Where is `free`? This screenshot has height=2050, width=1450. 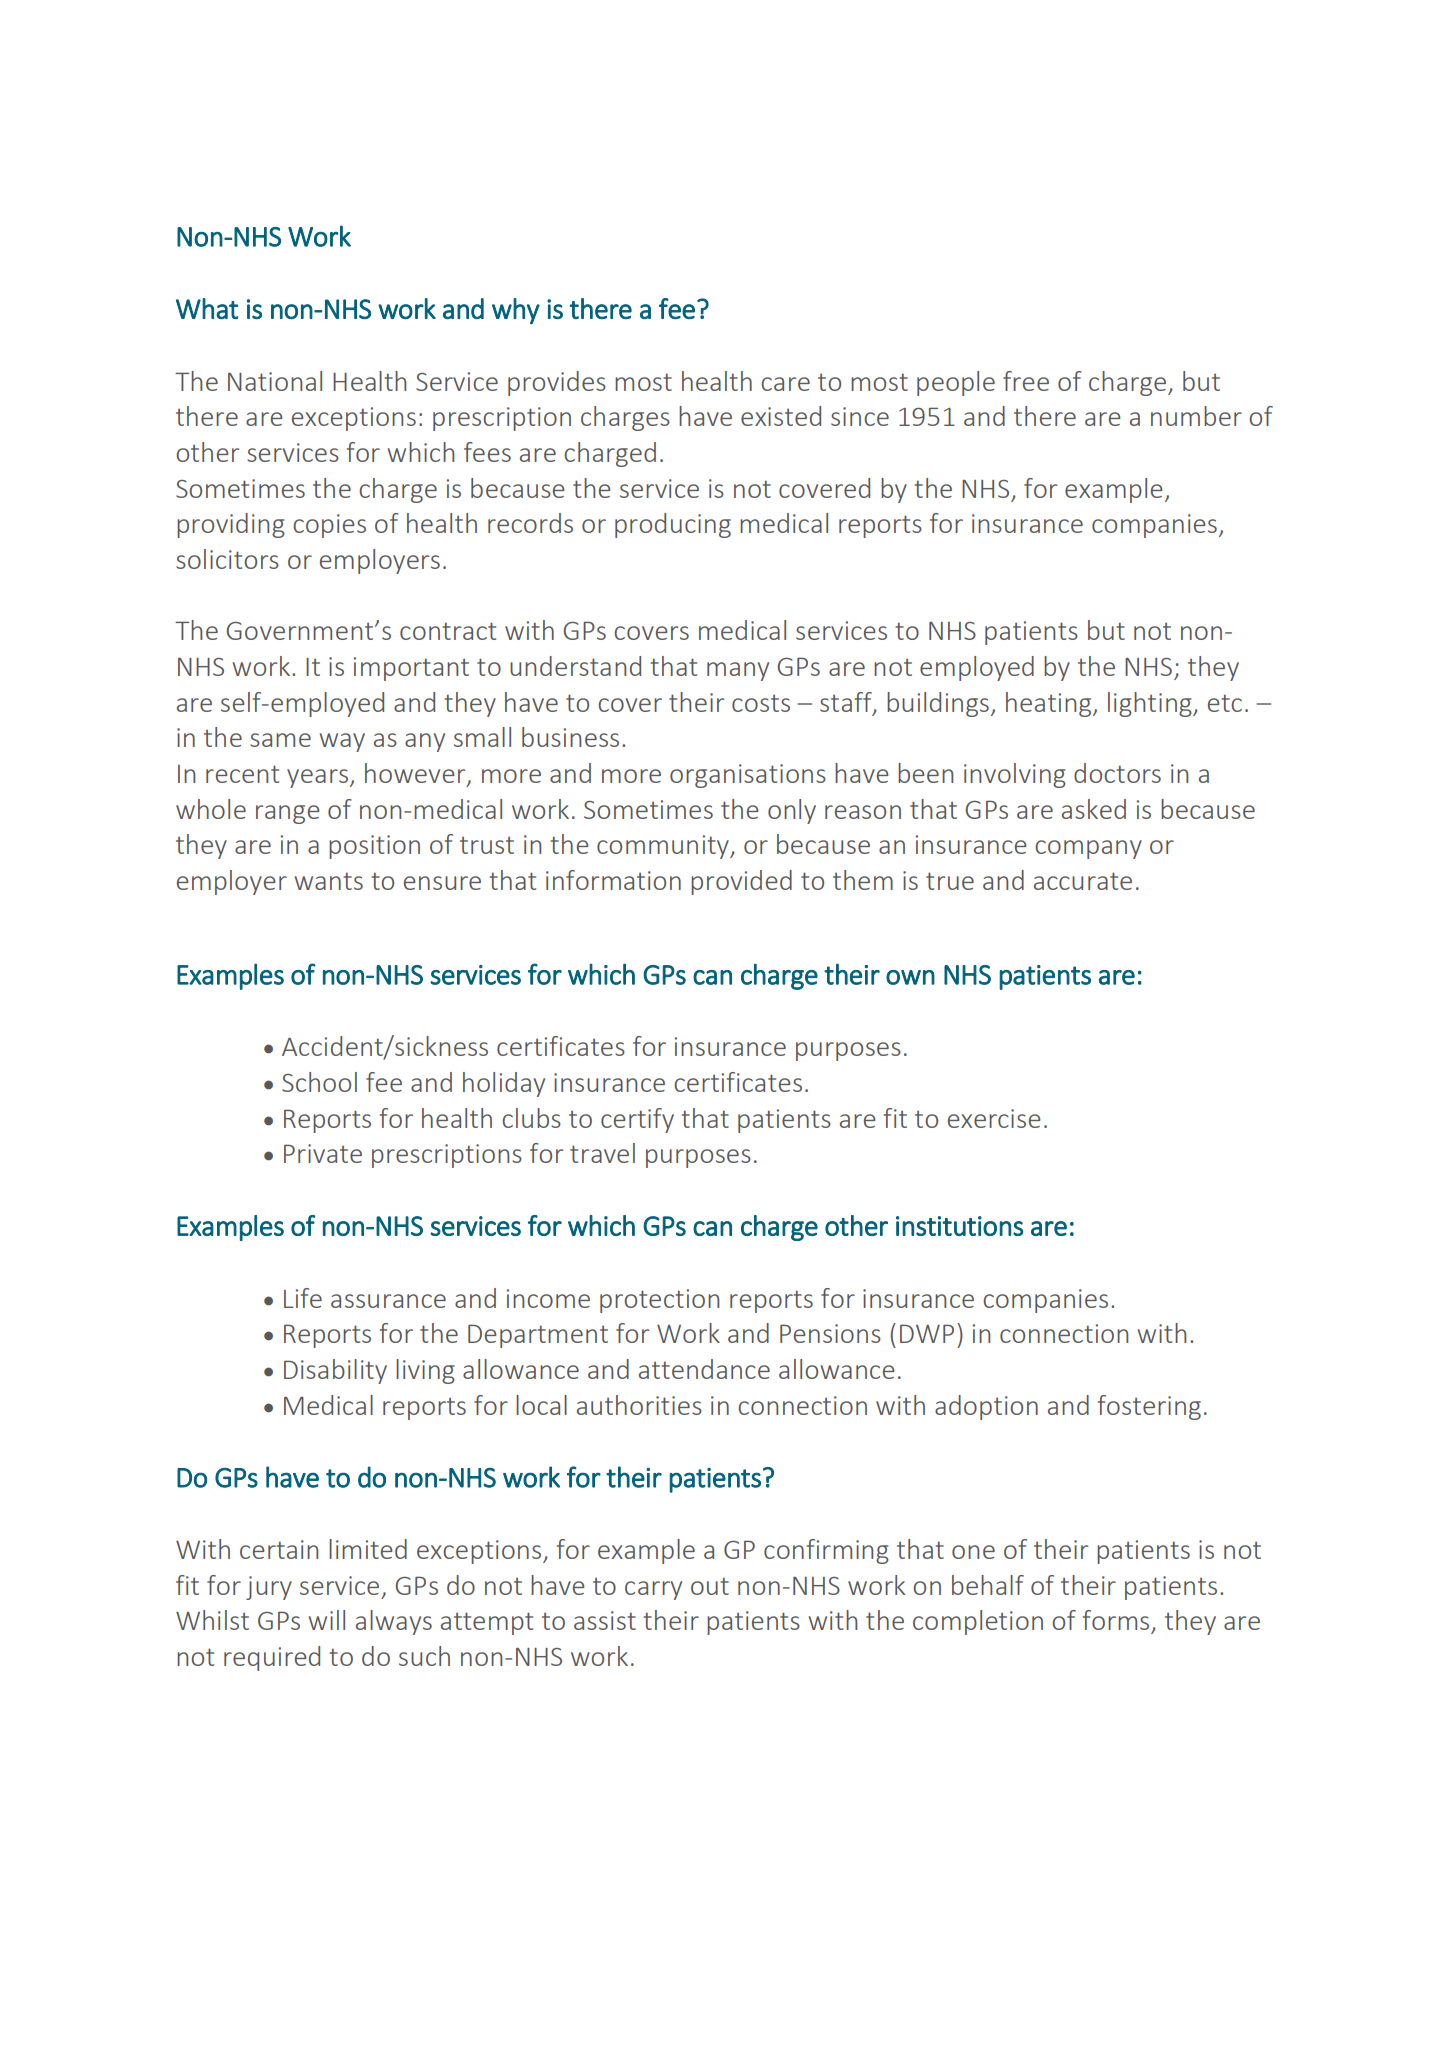
free is located at coordinates (1026, 381).
